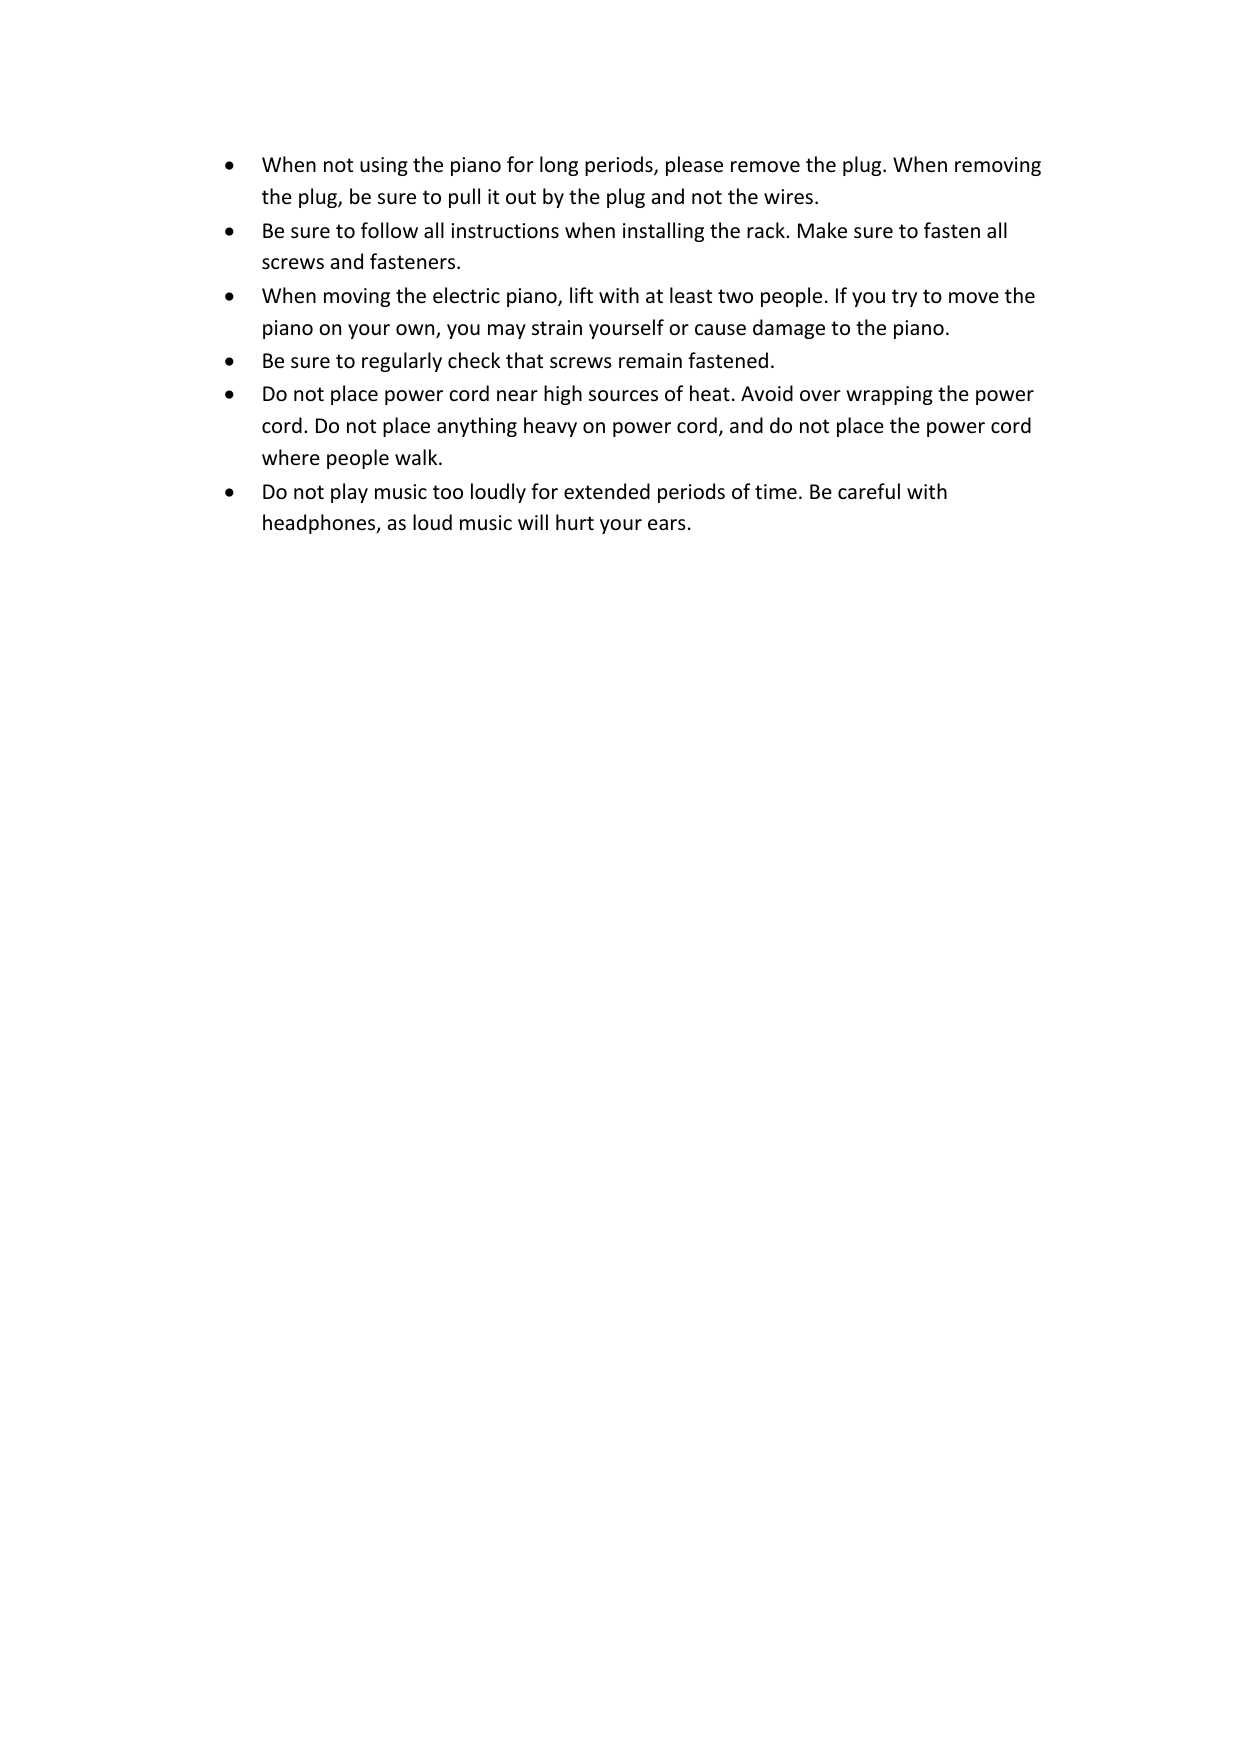 Image resolution: width=1235 pixels, height=1747 pixels. I want to click on wires, so click(788, 197).
